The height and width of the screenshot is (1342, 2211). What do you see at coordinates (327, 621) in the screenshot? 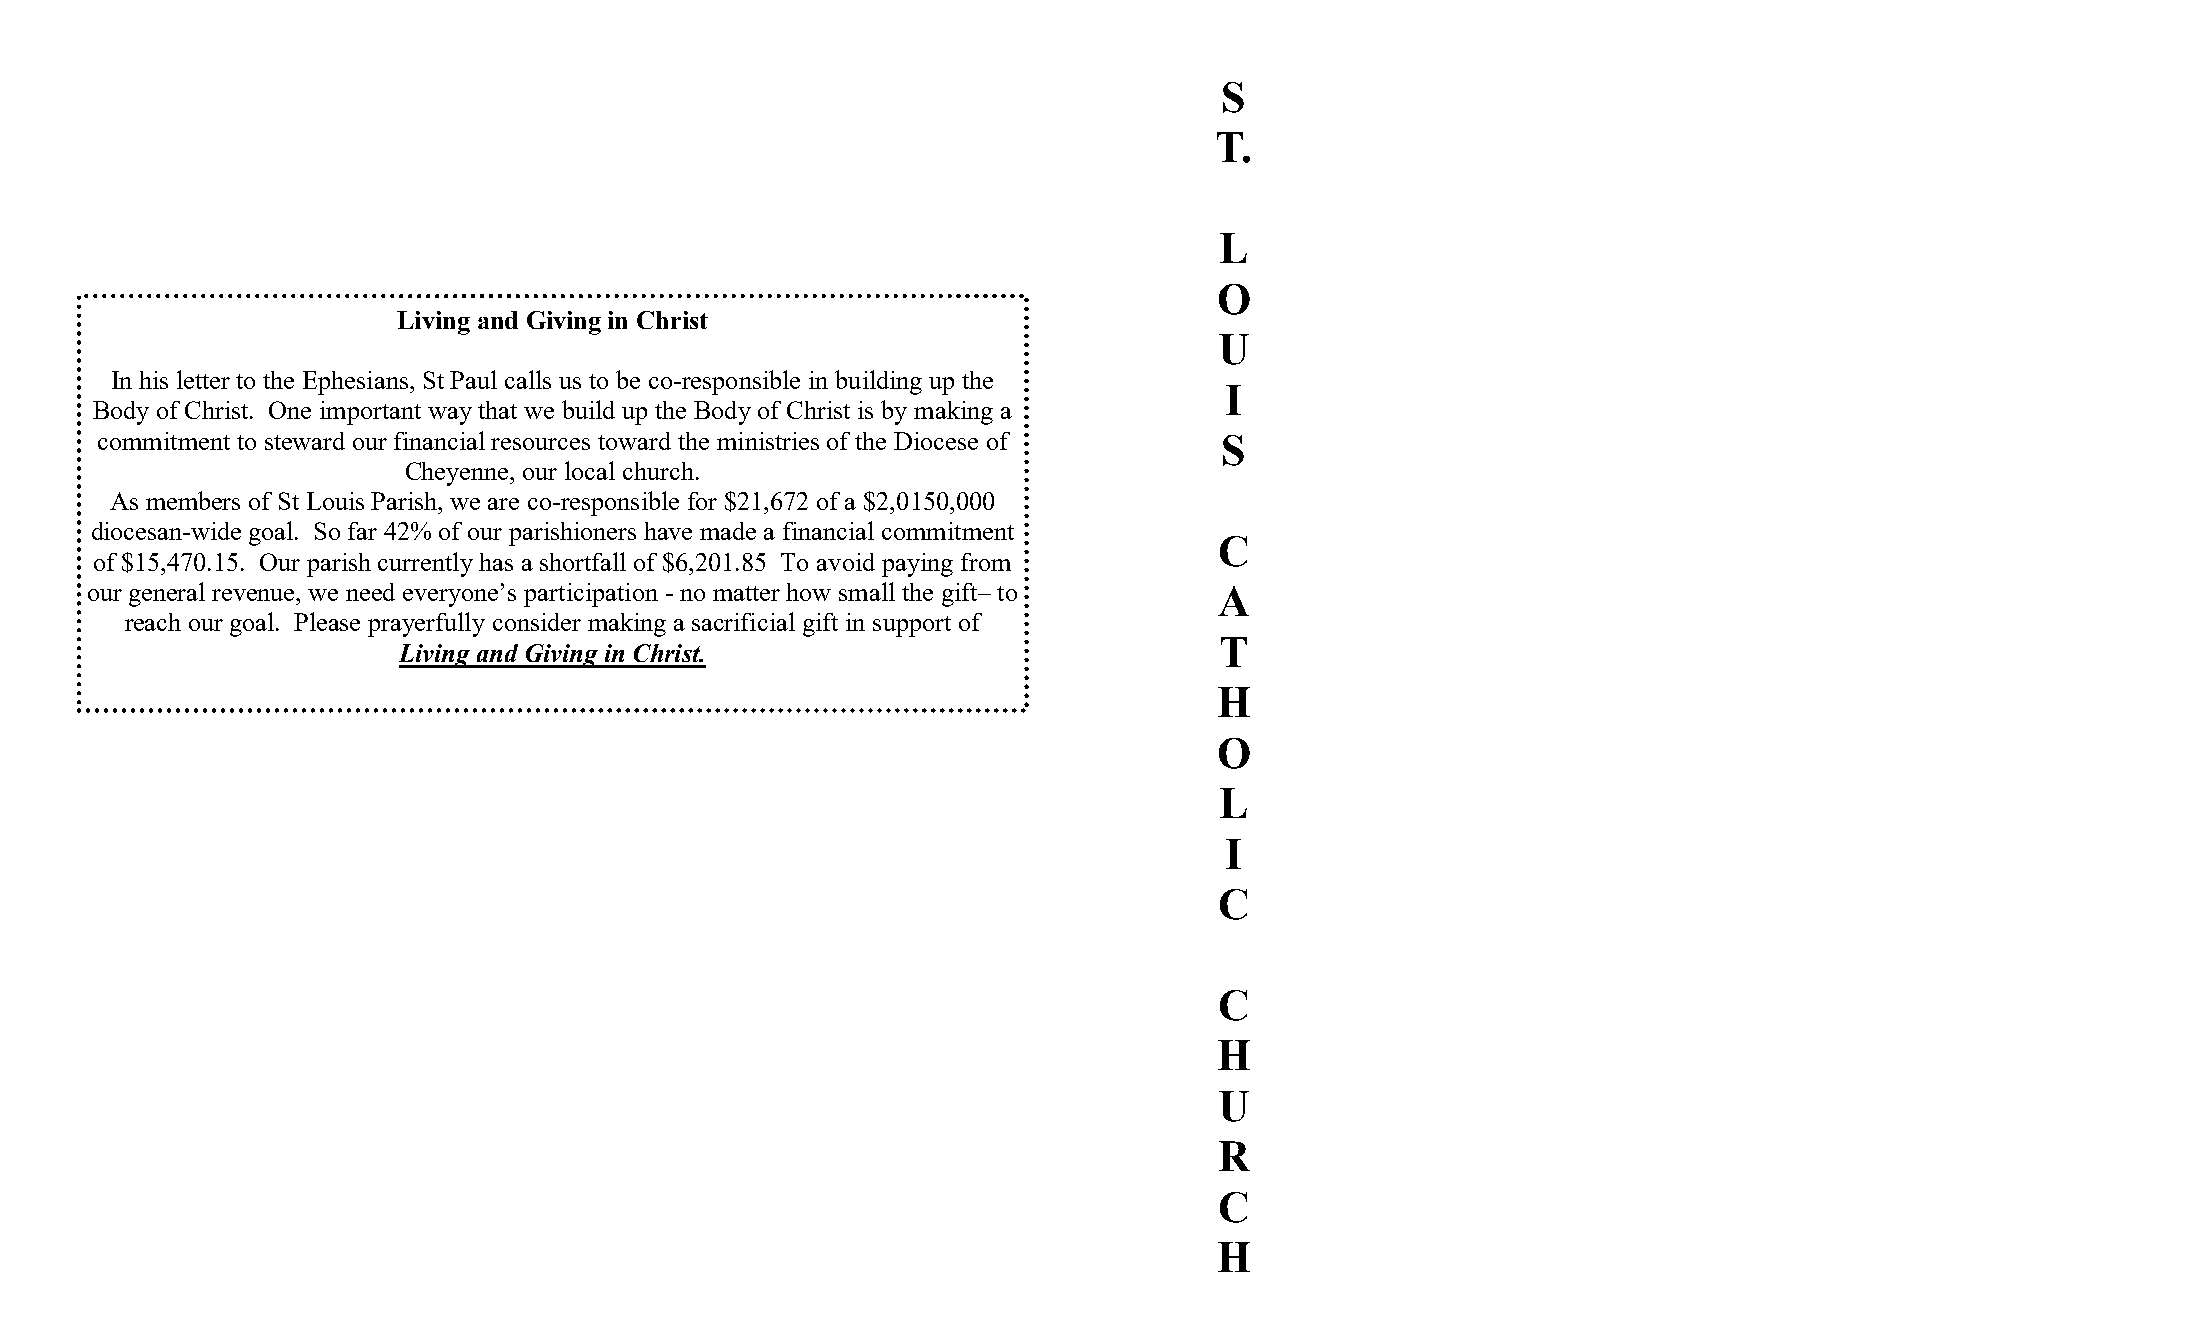
I see `Please` at bounding box center [327, 621].
